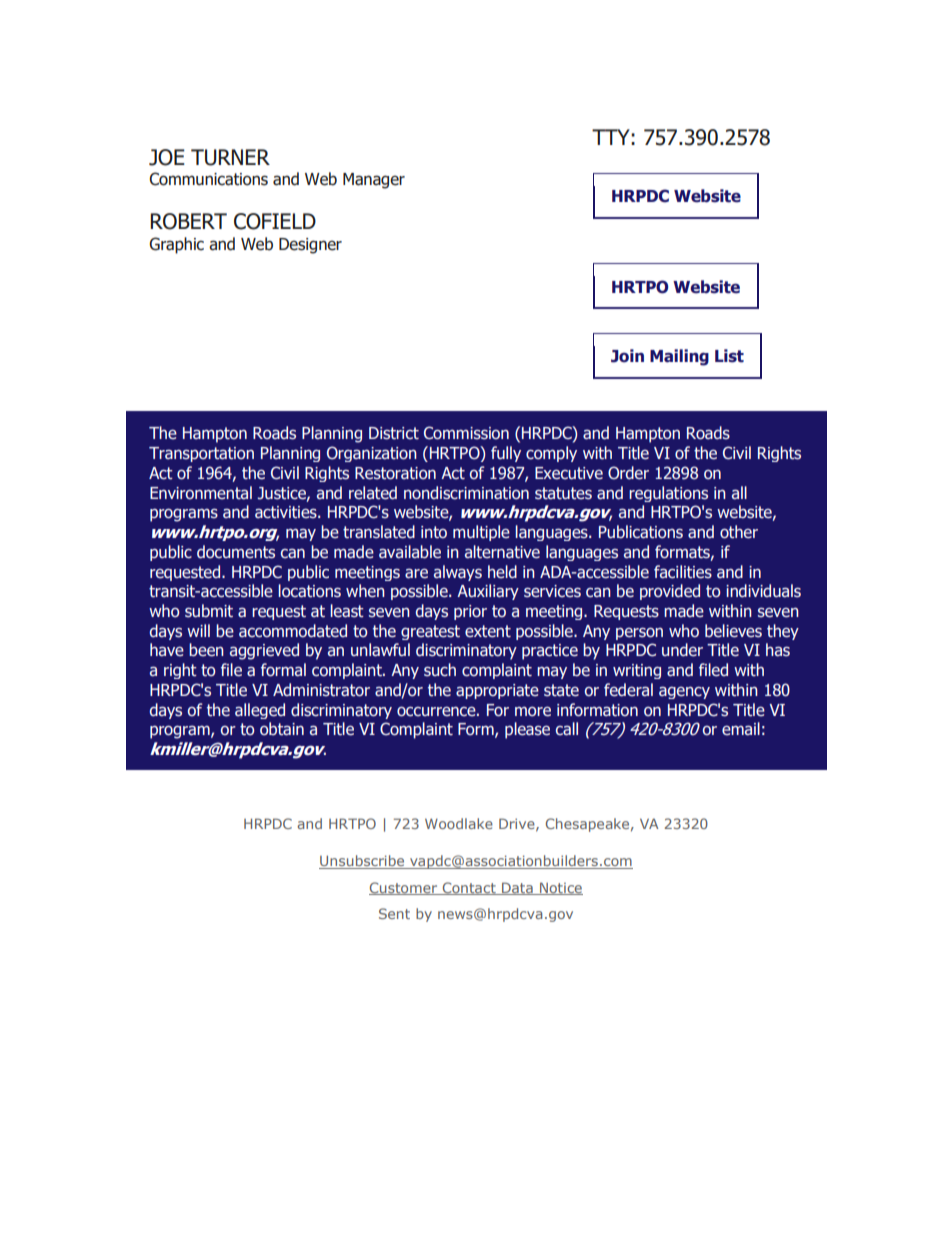 The image size is (952, 1233). Describe the element at coordinates (236, 552) in the page. I see `documents` at that location.
